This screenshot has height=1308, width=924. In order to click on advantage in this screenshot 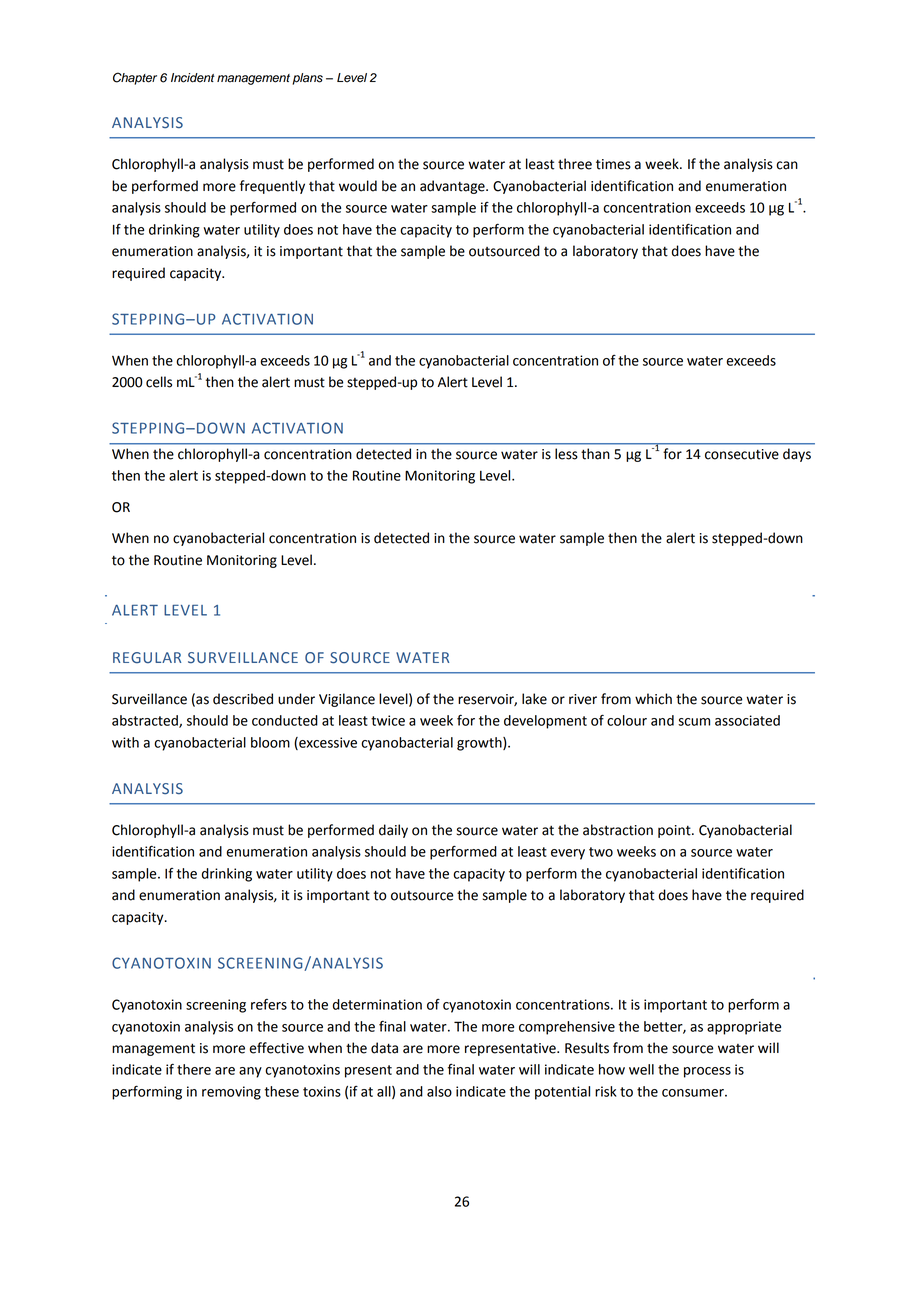, I will do `click(453, 187)`.
